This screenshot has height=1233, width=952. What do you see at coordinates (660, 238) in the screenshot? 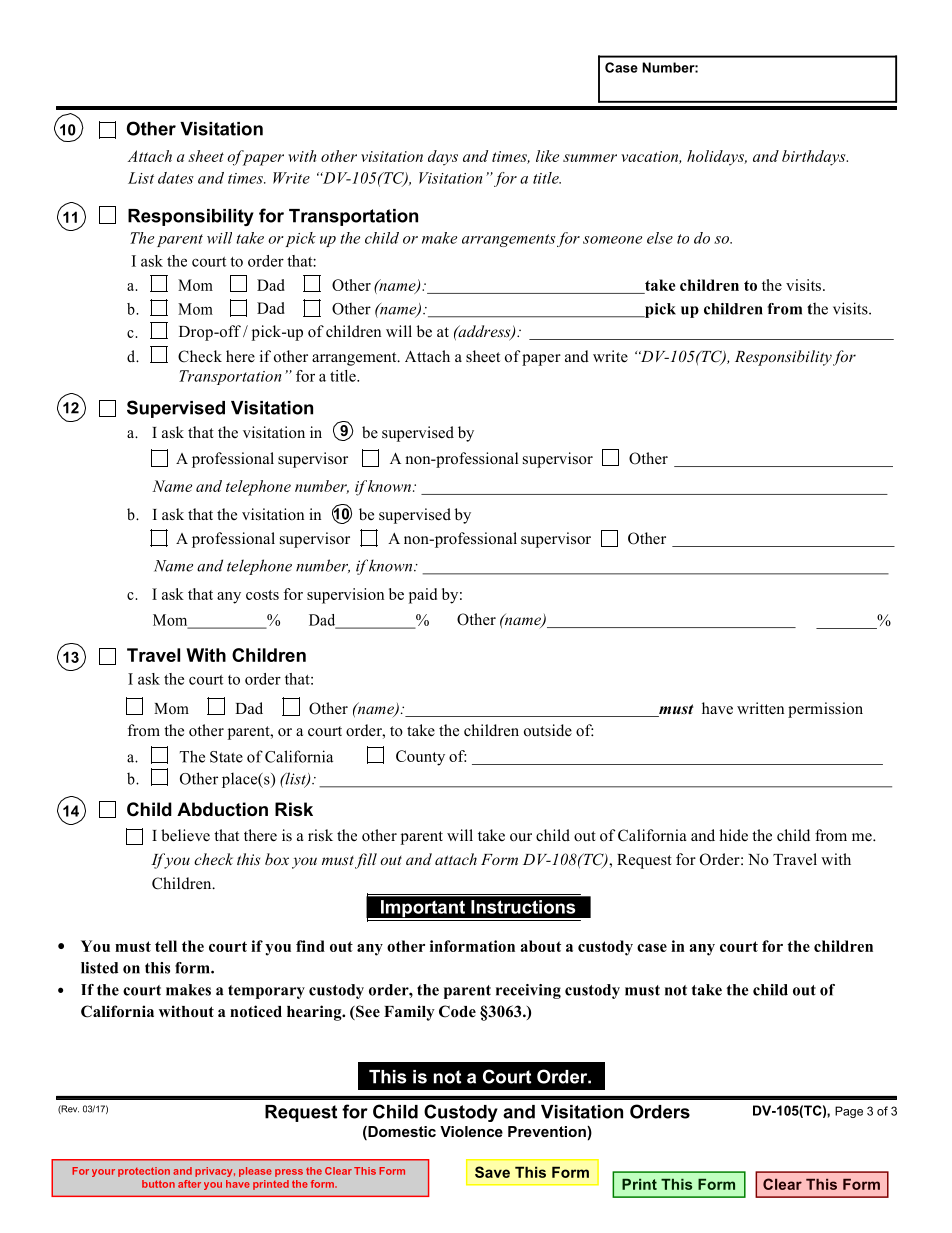
I see `else` at bounding box center [660, 238].
